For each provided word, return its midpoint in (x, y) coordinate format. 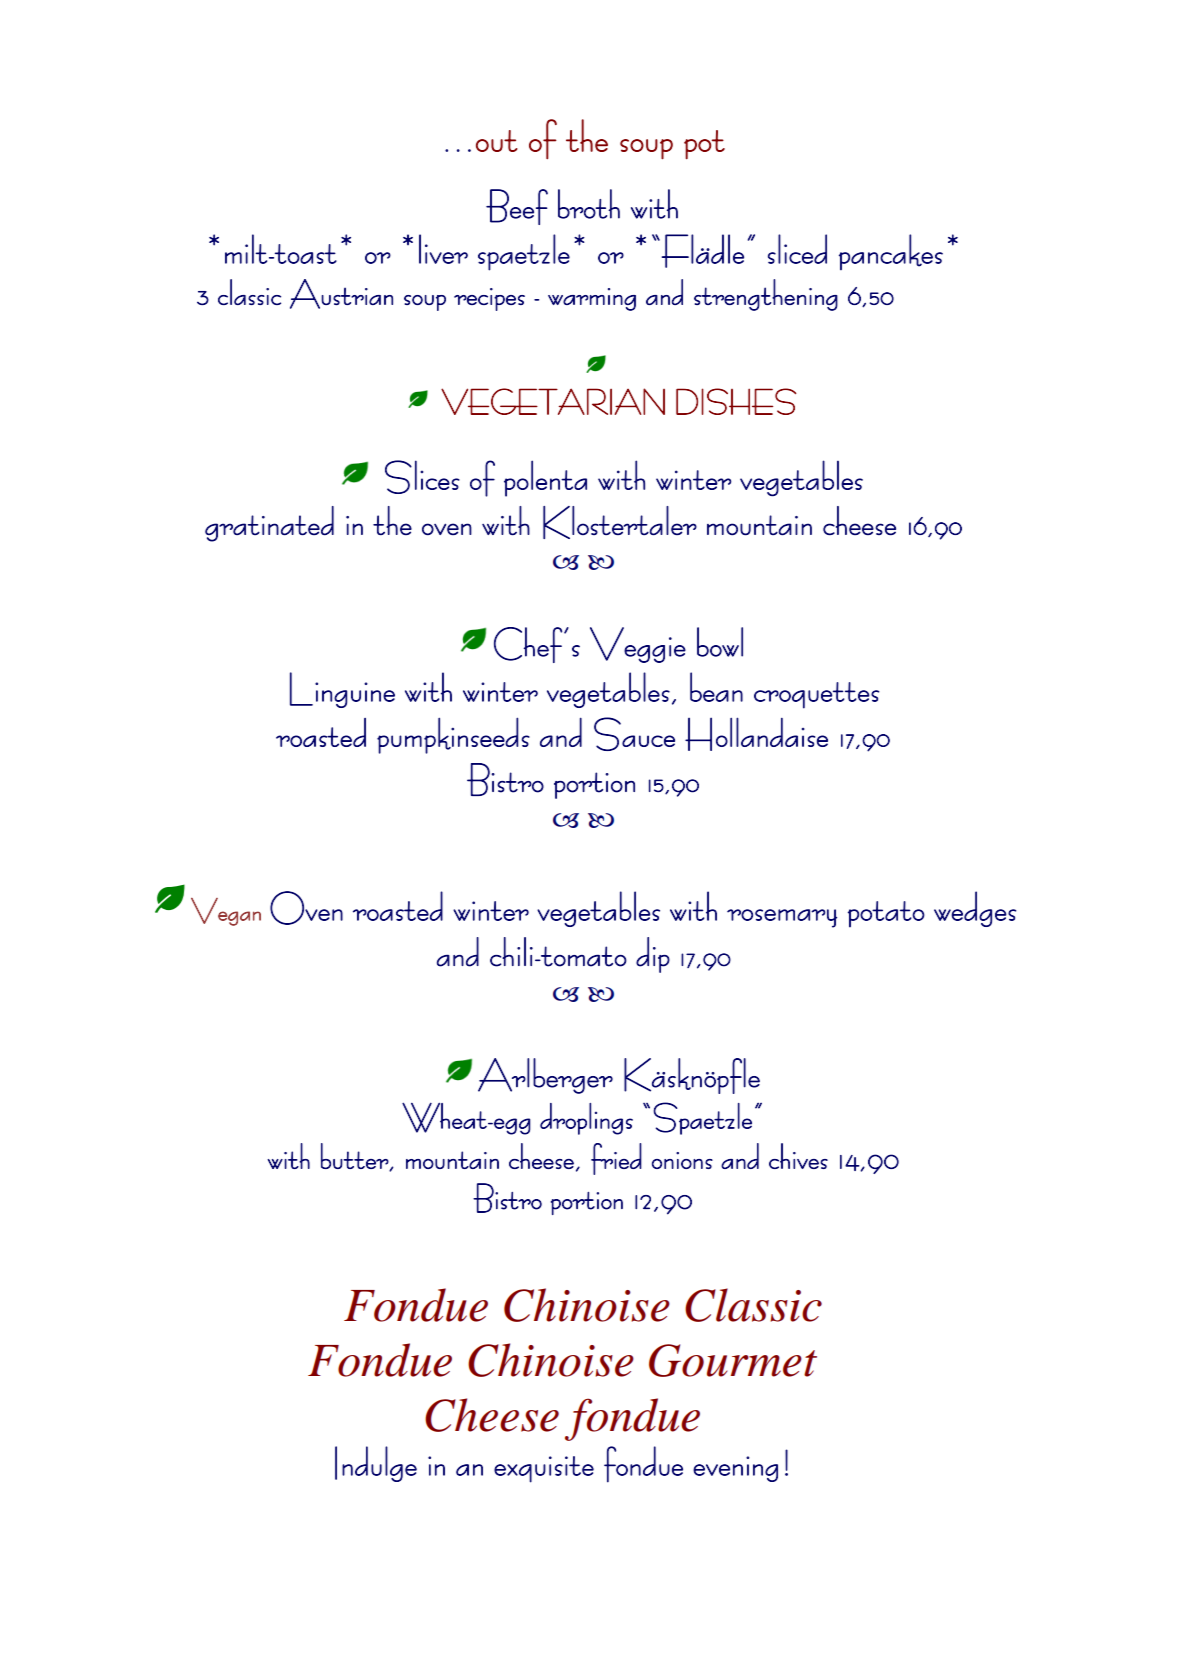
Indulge (376, 1464)
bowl (720, 642)
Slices (422, 477)
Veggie (638, 645)
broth (589, 204)
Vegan (226, 912)
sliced (797, 249)
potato (886, 914)
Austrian (341, 294)
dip (653, 955)
